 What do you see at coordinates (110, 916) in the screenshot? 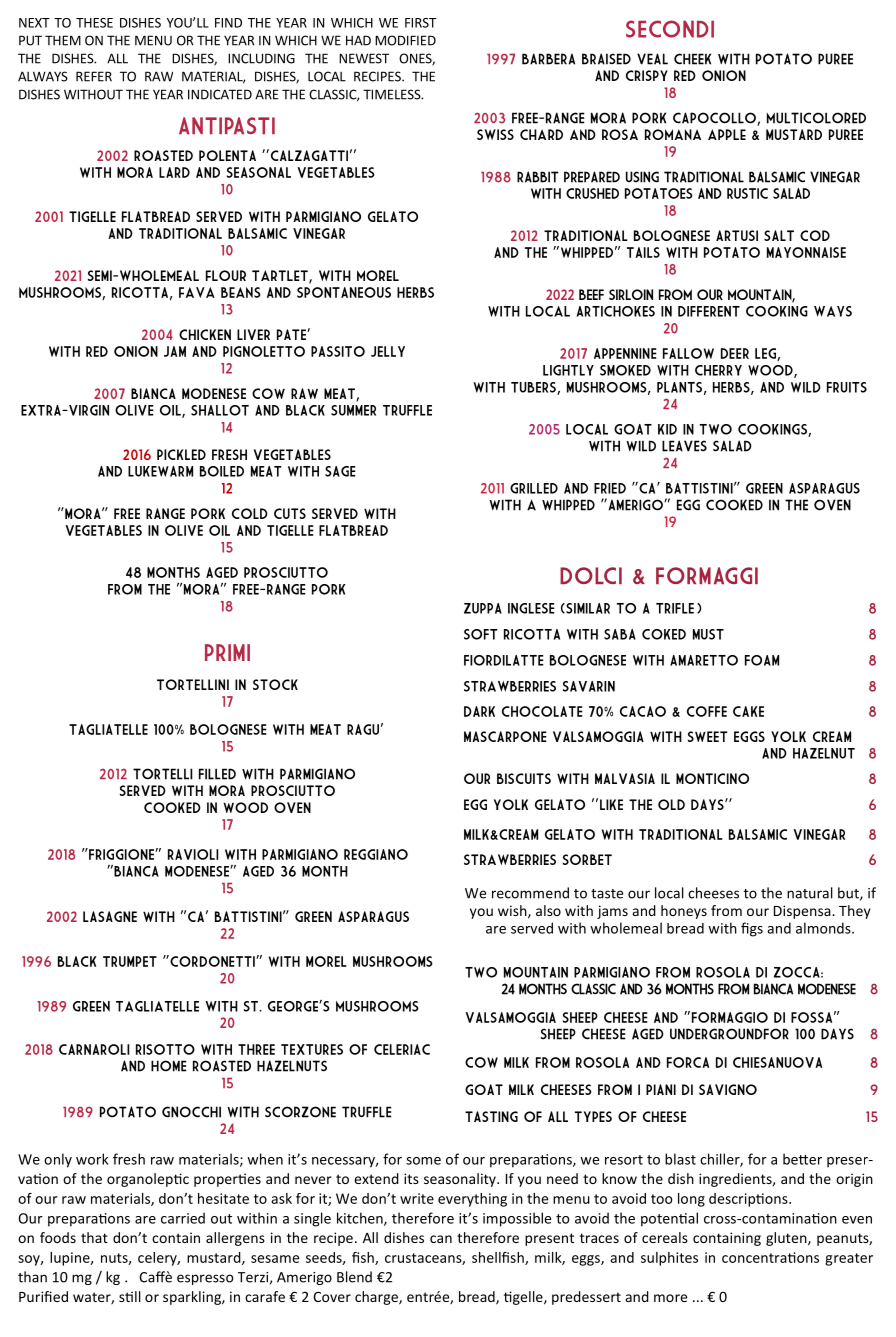
I see `LASAGNE` at bounding box center [110, 916].
